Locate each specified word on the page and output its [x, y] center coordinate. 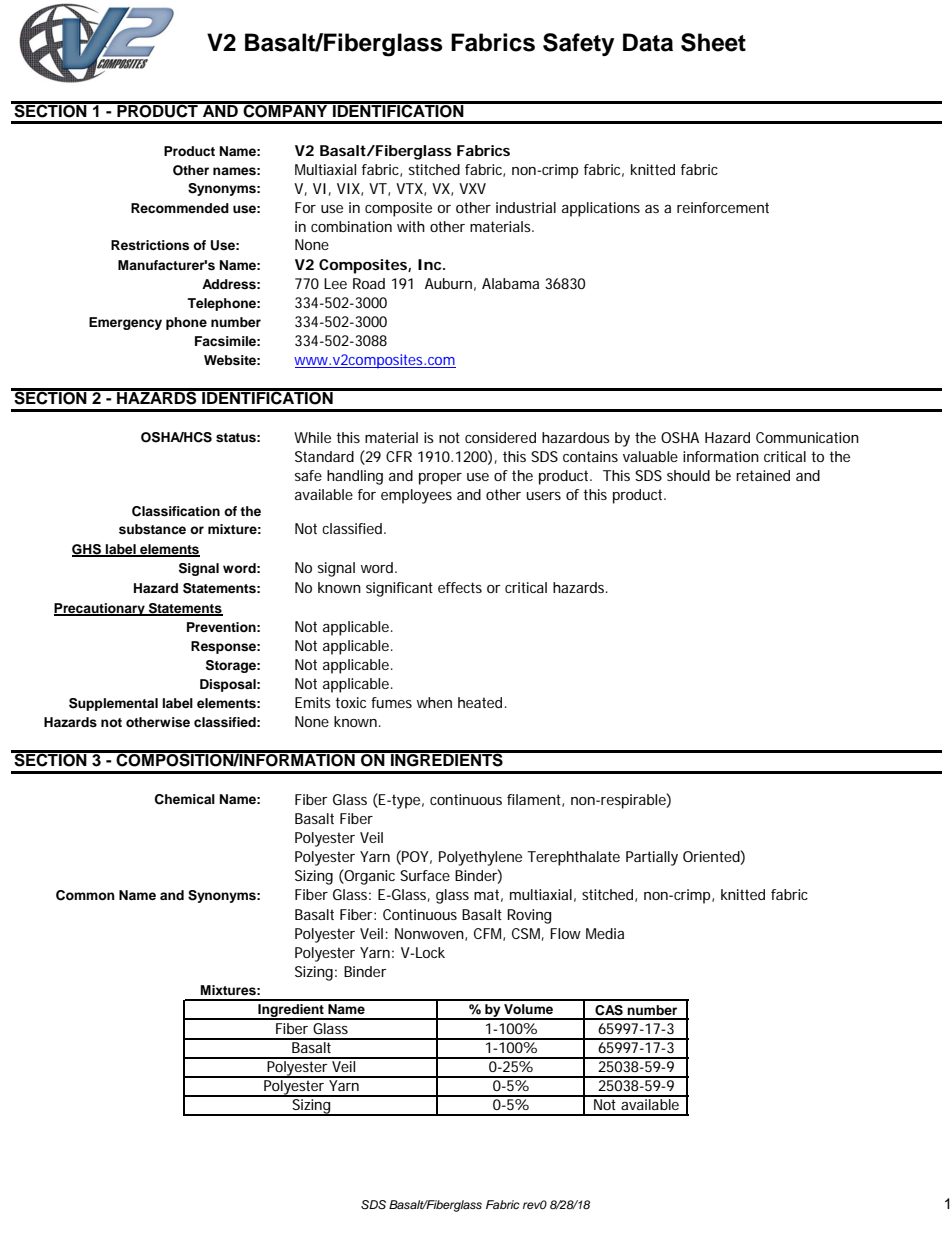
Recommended [180, 208]
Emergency [125, 323]
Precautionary [100, 609]
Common [85, 895]
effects [460, 587]
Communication [807, 437]
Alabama [510, 283]
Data [648, 42]
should [688, 475]
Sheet [713, 42]
